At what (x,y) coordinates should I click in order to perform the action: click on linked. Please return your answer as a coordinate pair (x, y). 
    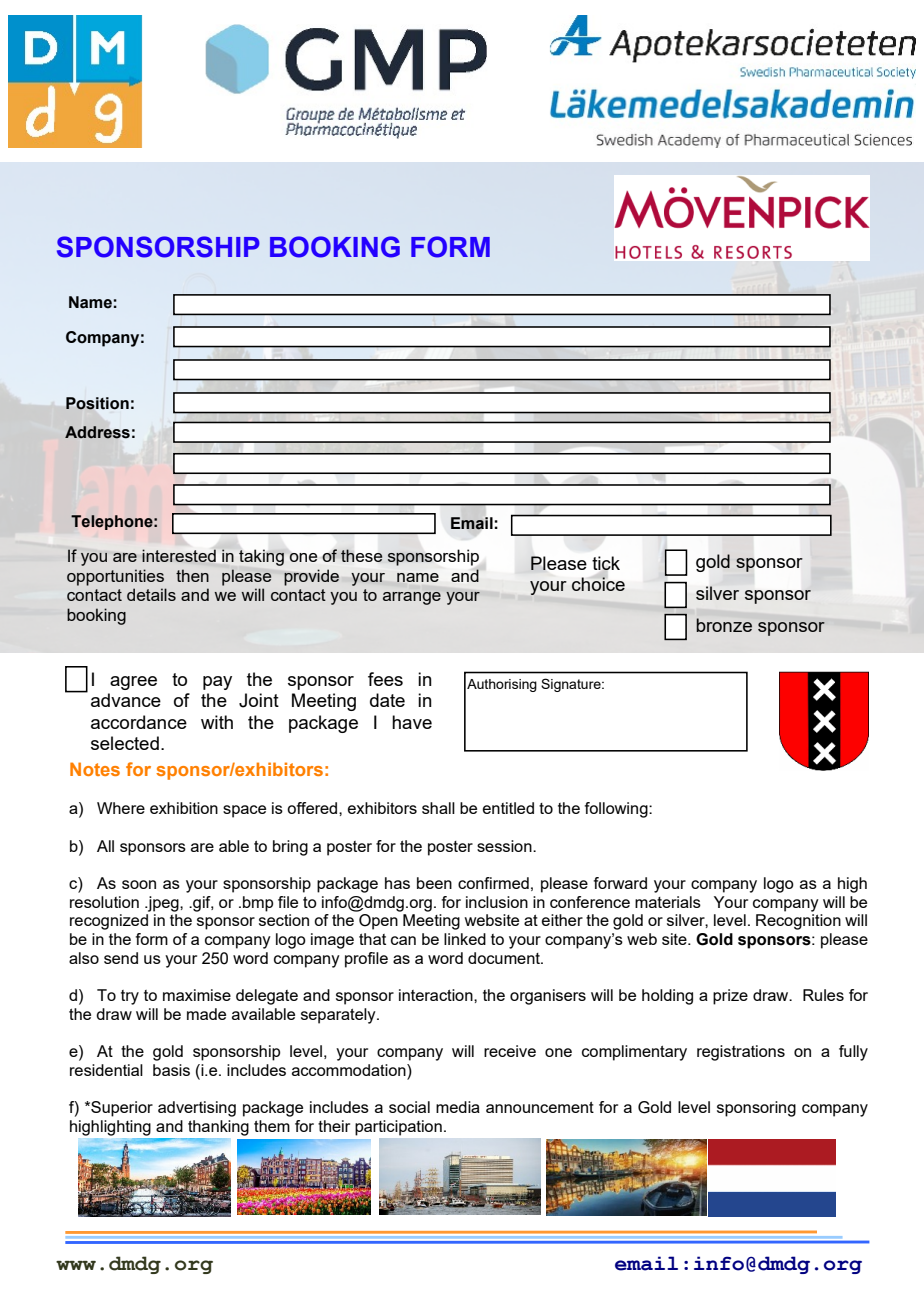
    Looking at the image, I should click on (465, 939).
